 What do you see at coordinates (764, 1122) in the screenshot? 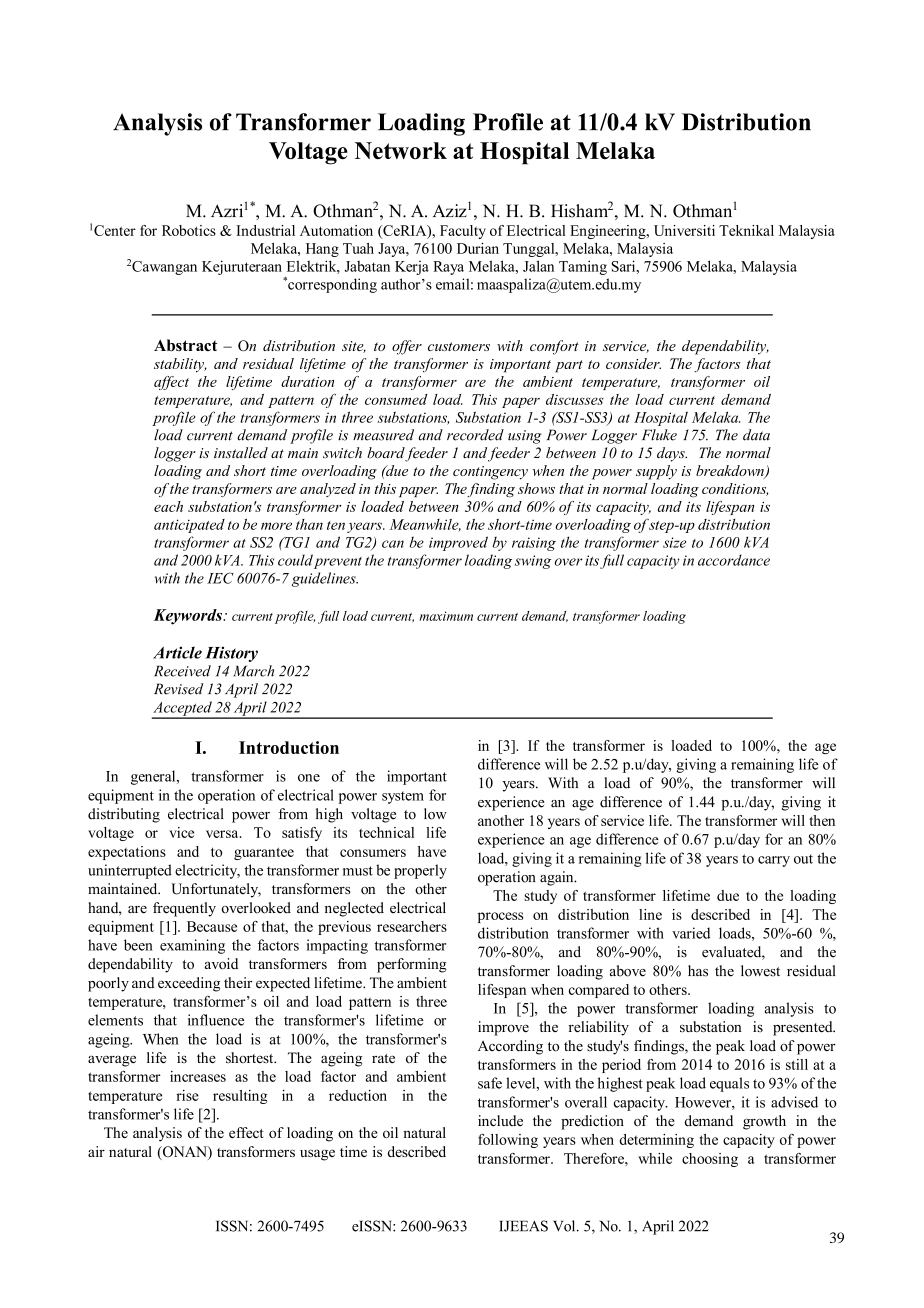
I see `growth` at bounding box center [764, 1122].
